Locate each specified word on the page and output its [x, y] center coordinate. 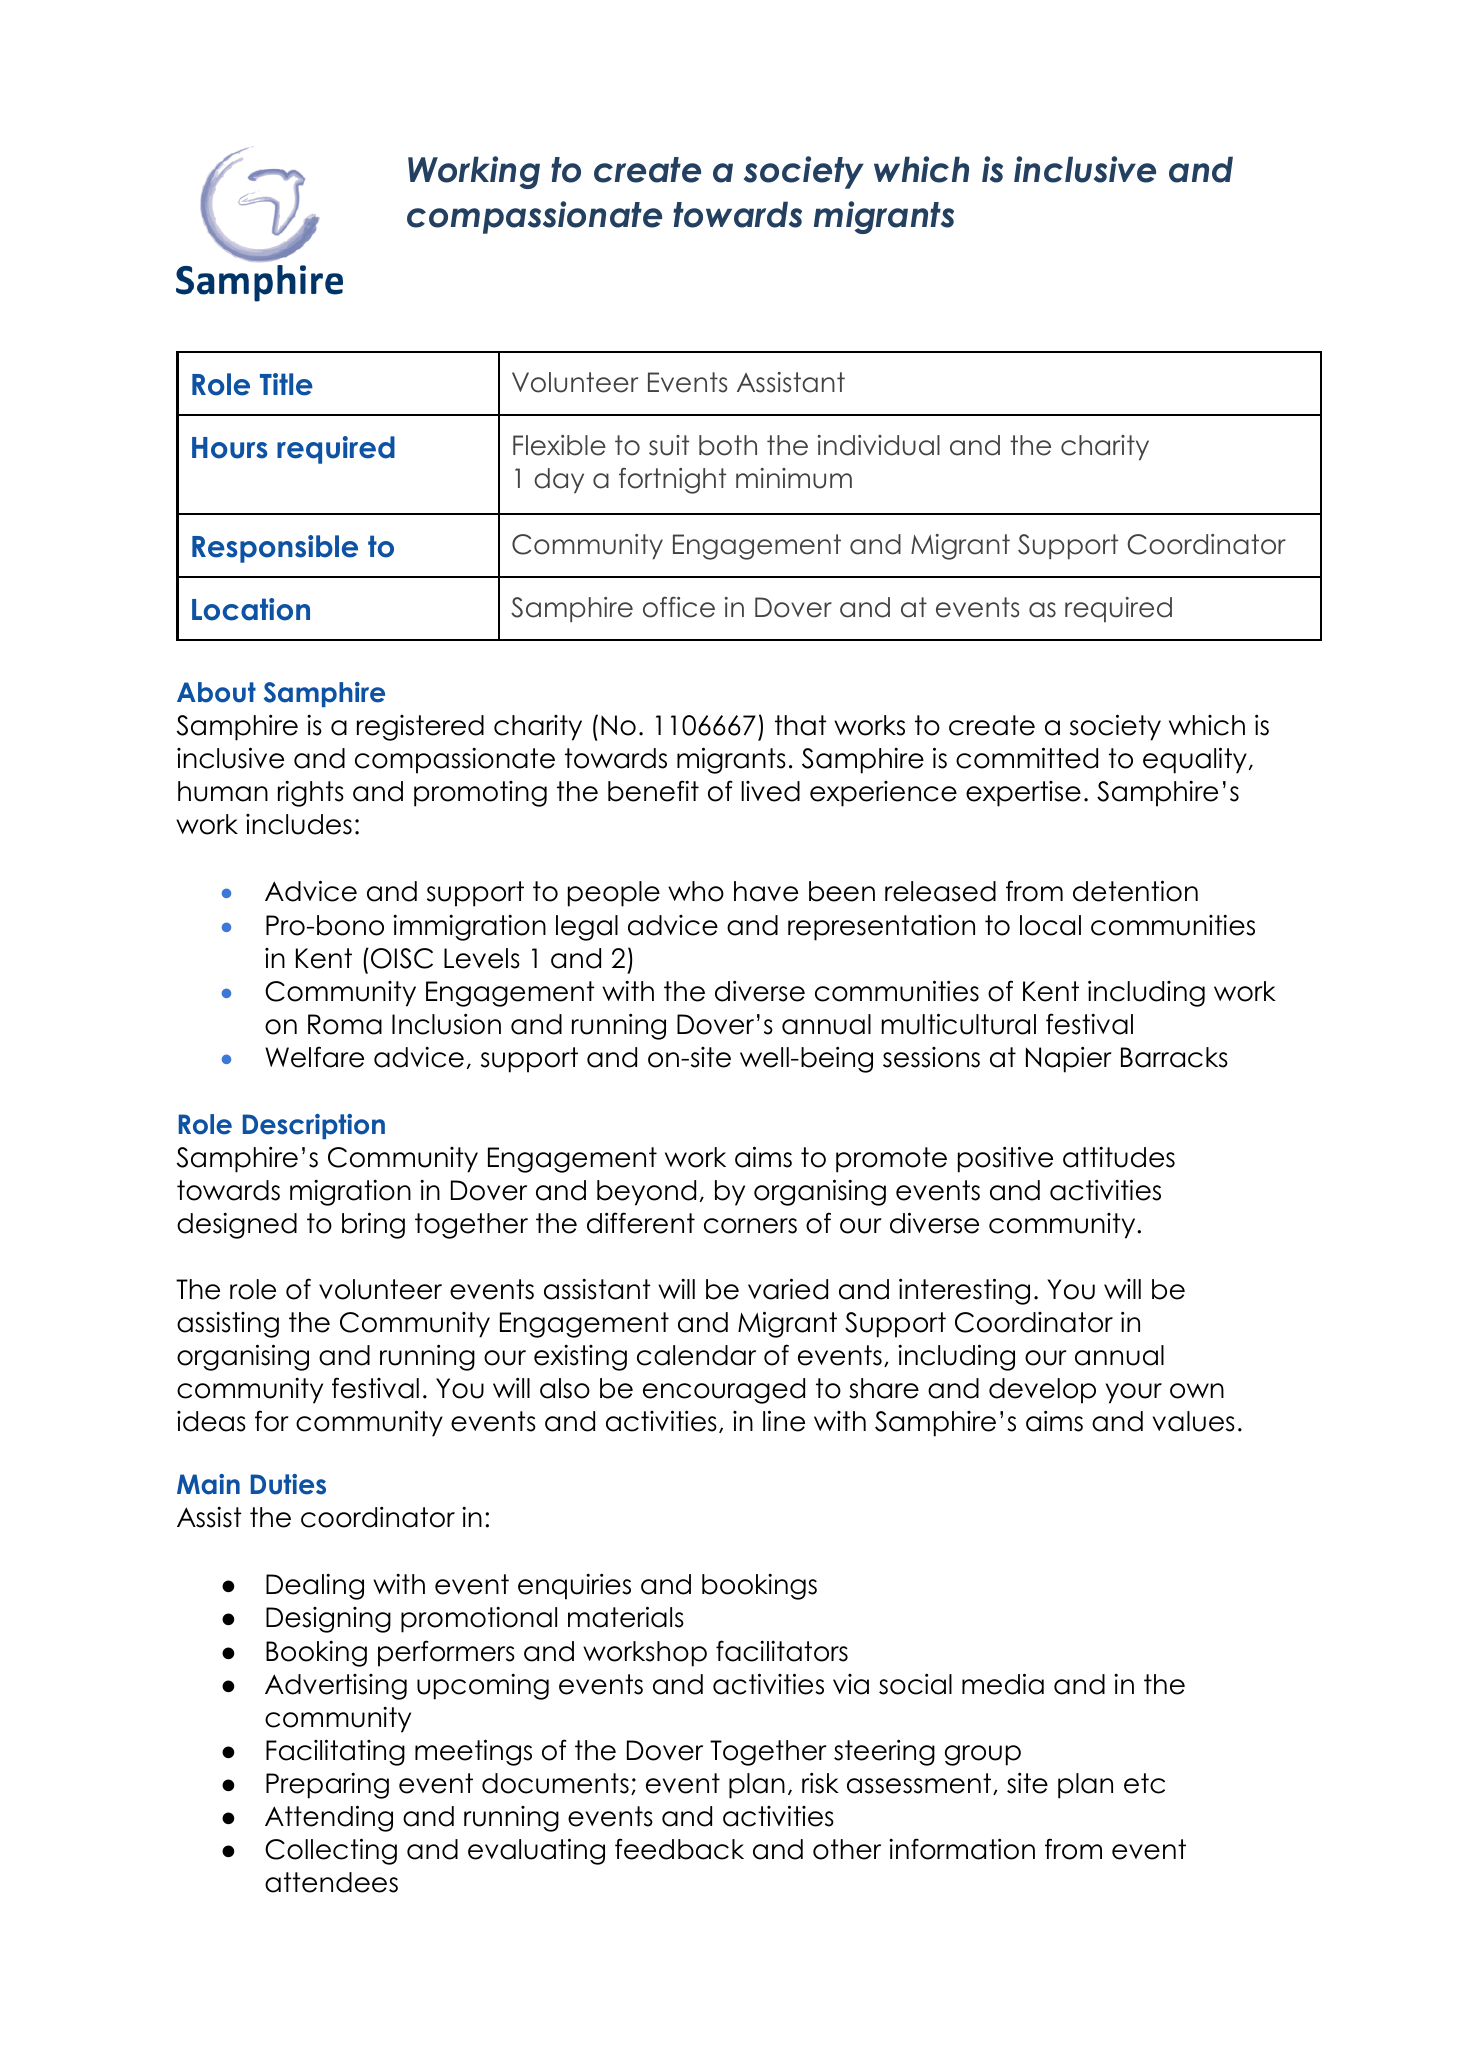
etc [1144, 1783]
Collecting [331, 1851]
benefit [653, 791]
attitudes [1119, 1157]
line [784, 1421]
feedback [679, 1849]
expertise [1023, 794]
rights [311, 794]
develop [1042, 1391]
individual [879, 445]
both [728, 445]
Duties [288, 1484]
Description [314, 1126]
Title [286, 384]
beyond [646, 1193]
